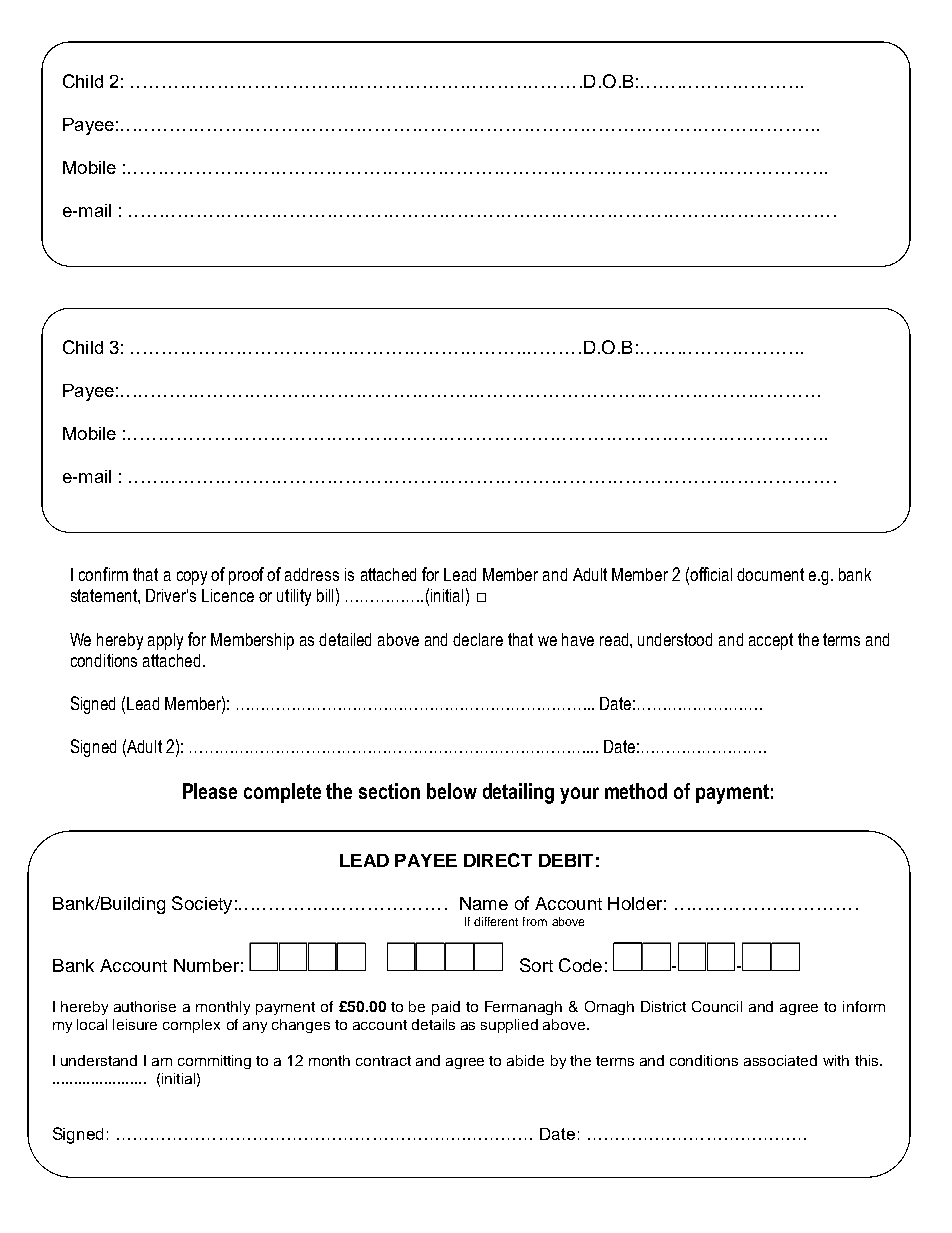  I want to click on document, so click(770, 574).
